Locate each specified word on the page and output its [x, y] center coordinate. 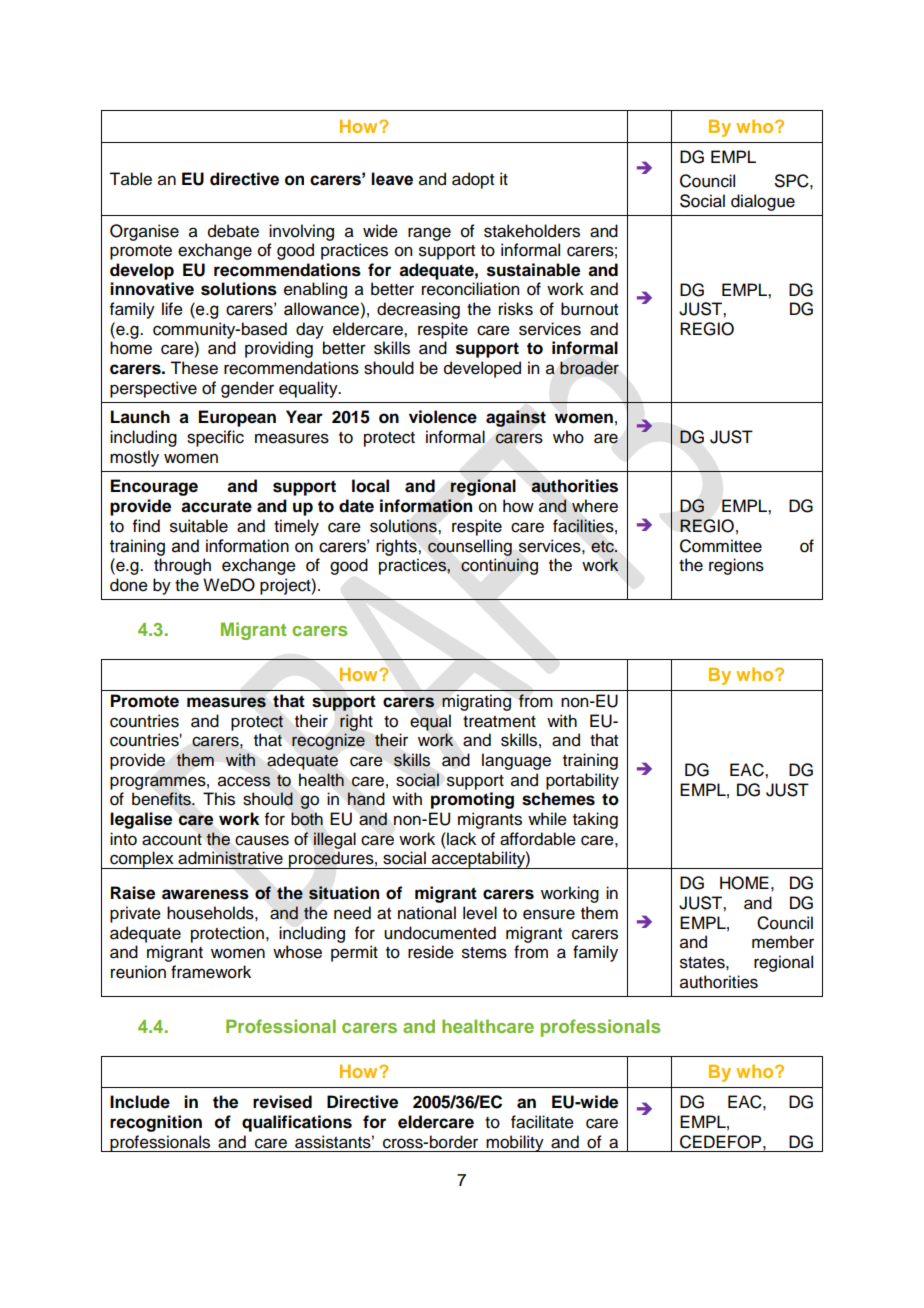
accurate [216, 506]
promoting [472, 800]
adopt [473, 180]
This [219, 799]
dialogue [763, 202]
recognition [156, 1123]
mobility [515, 1143]
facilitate [542, 1122]
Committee [721, 546]
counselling [470, 547]
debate [233, 231]
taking [595, 820]
